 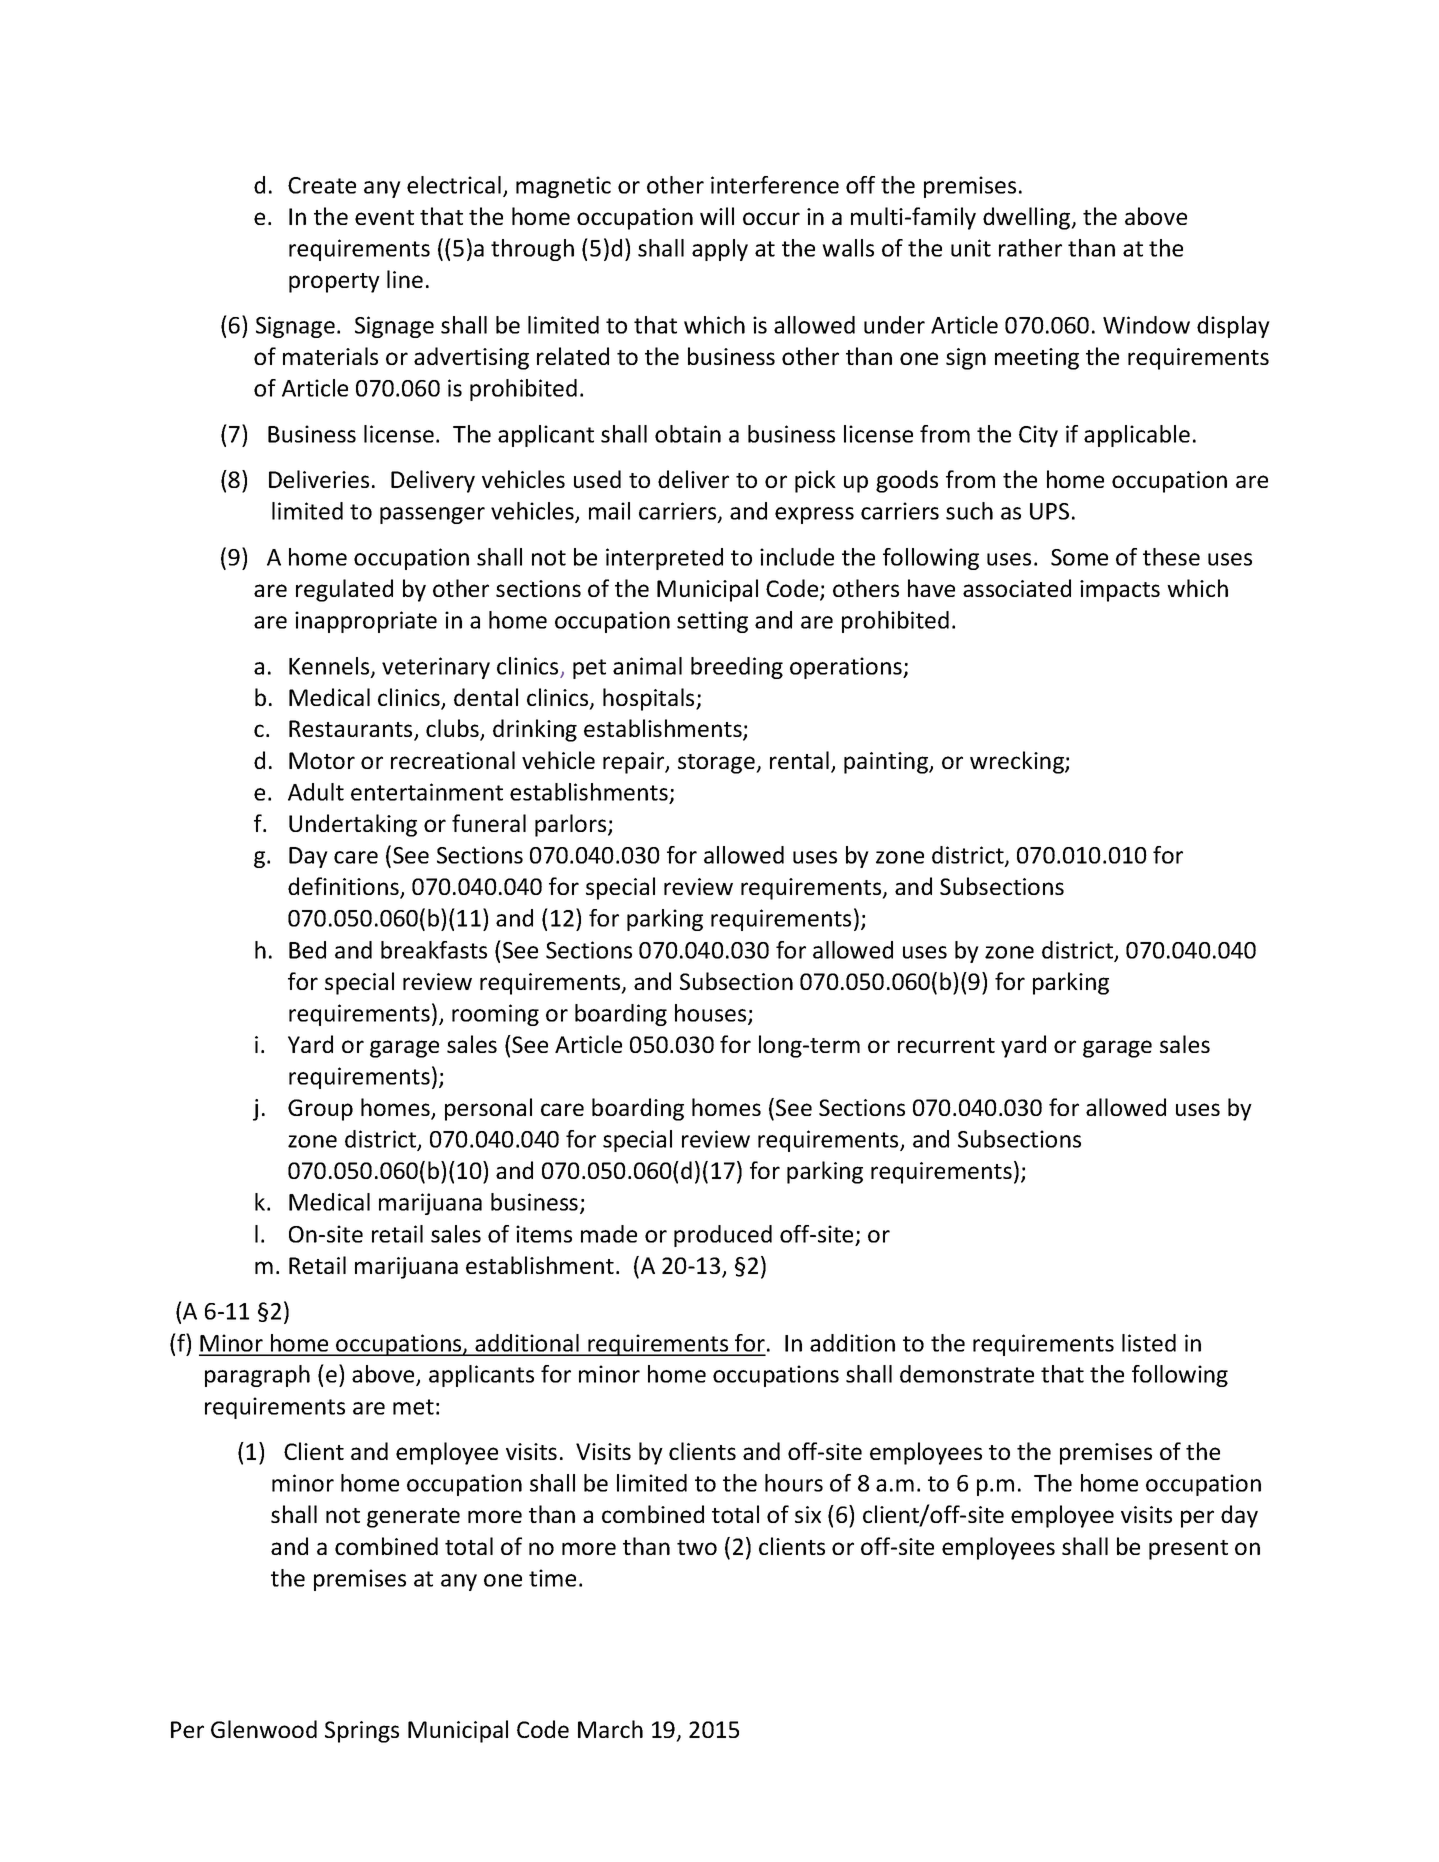 What do you see at coordinates (771, 218) in the page?
I see `occur` at bounding box center [771, 218].
